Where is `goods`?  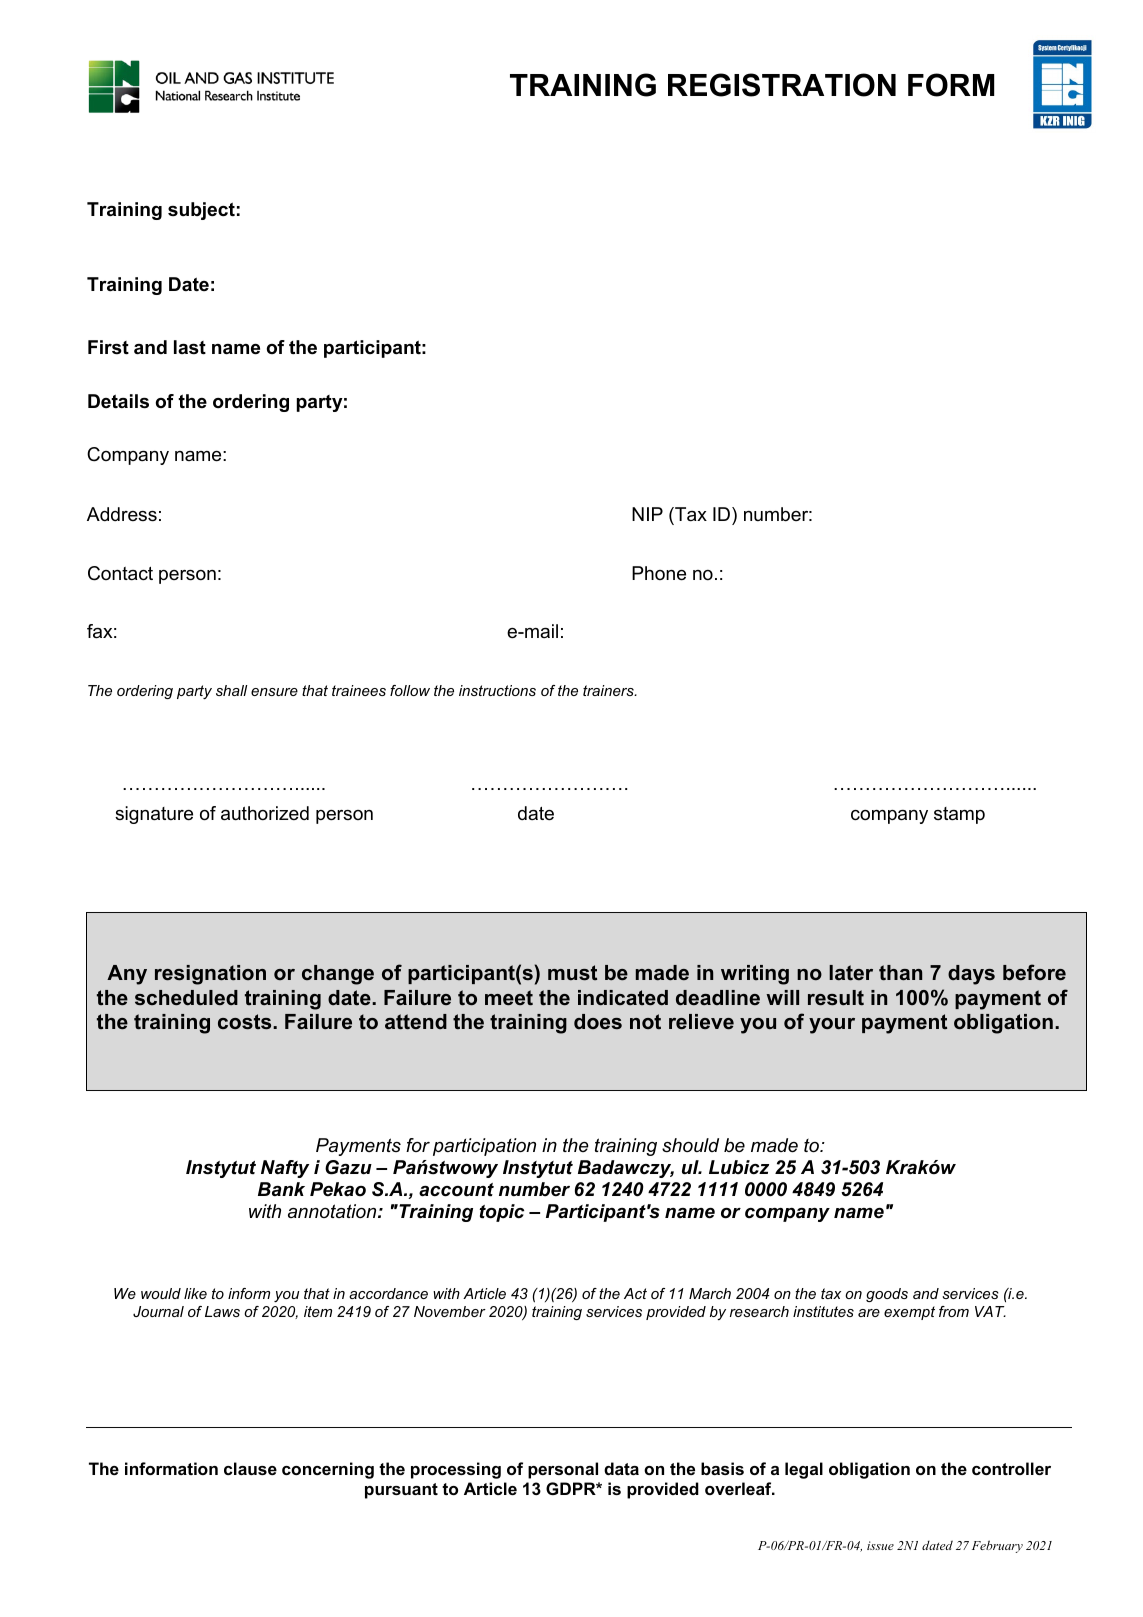
goods is located at coordinates (887, 1295).
